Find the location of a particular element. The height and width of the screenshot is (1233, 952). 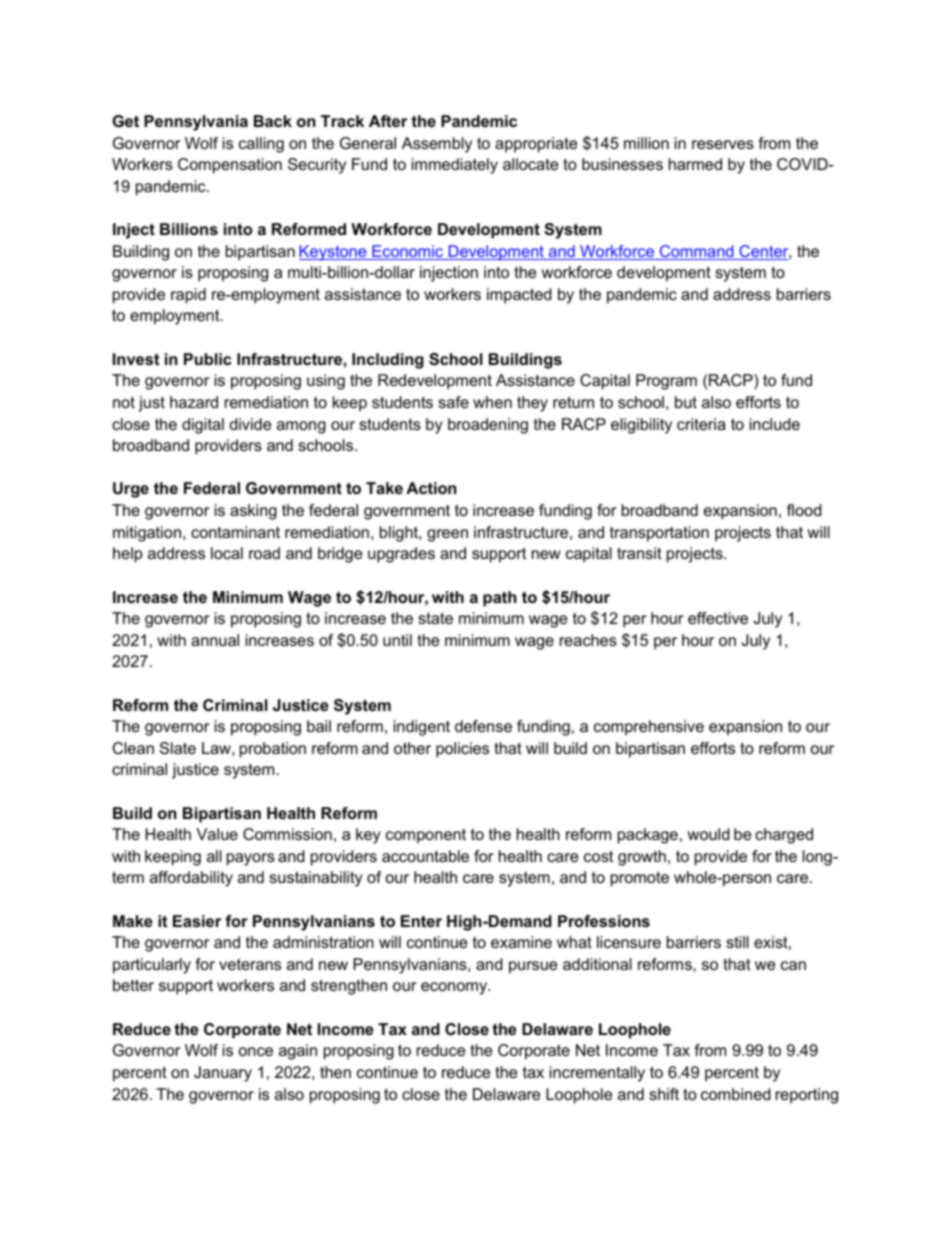

Program is located at coordinates (666, 382).
